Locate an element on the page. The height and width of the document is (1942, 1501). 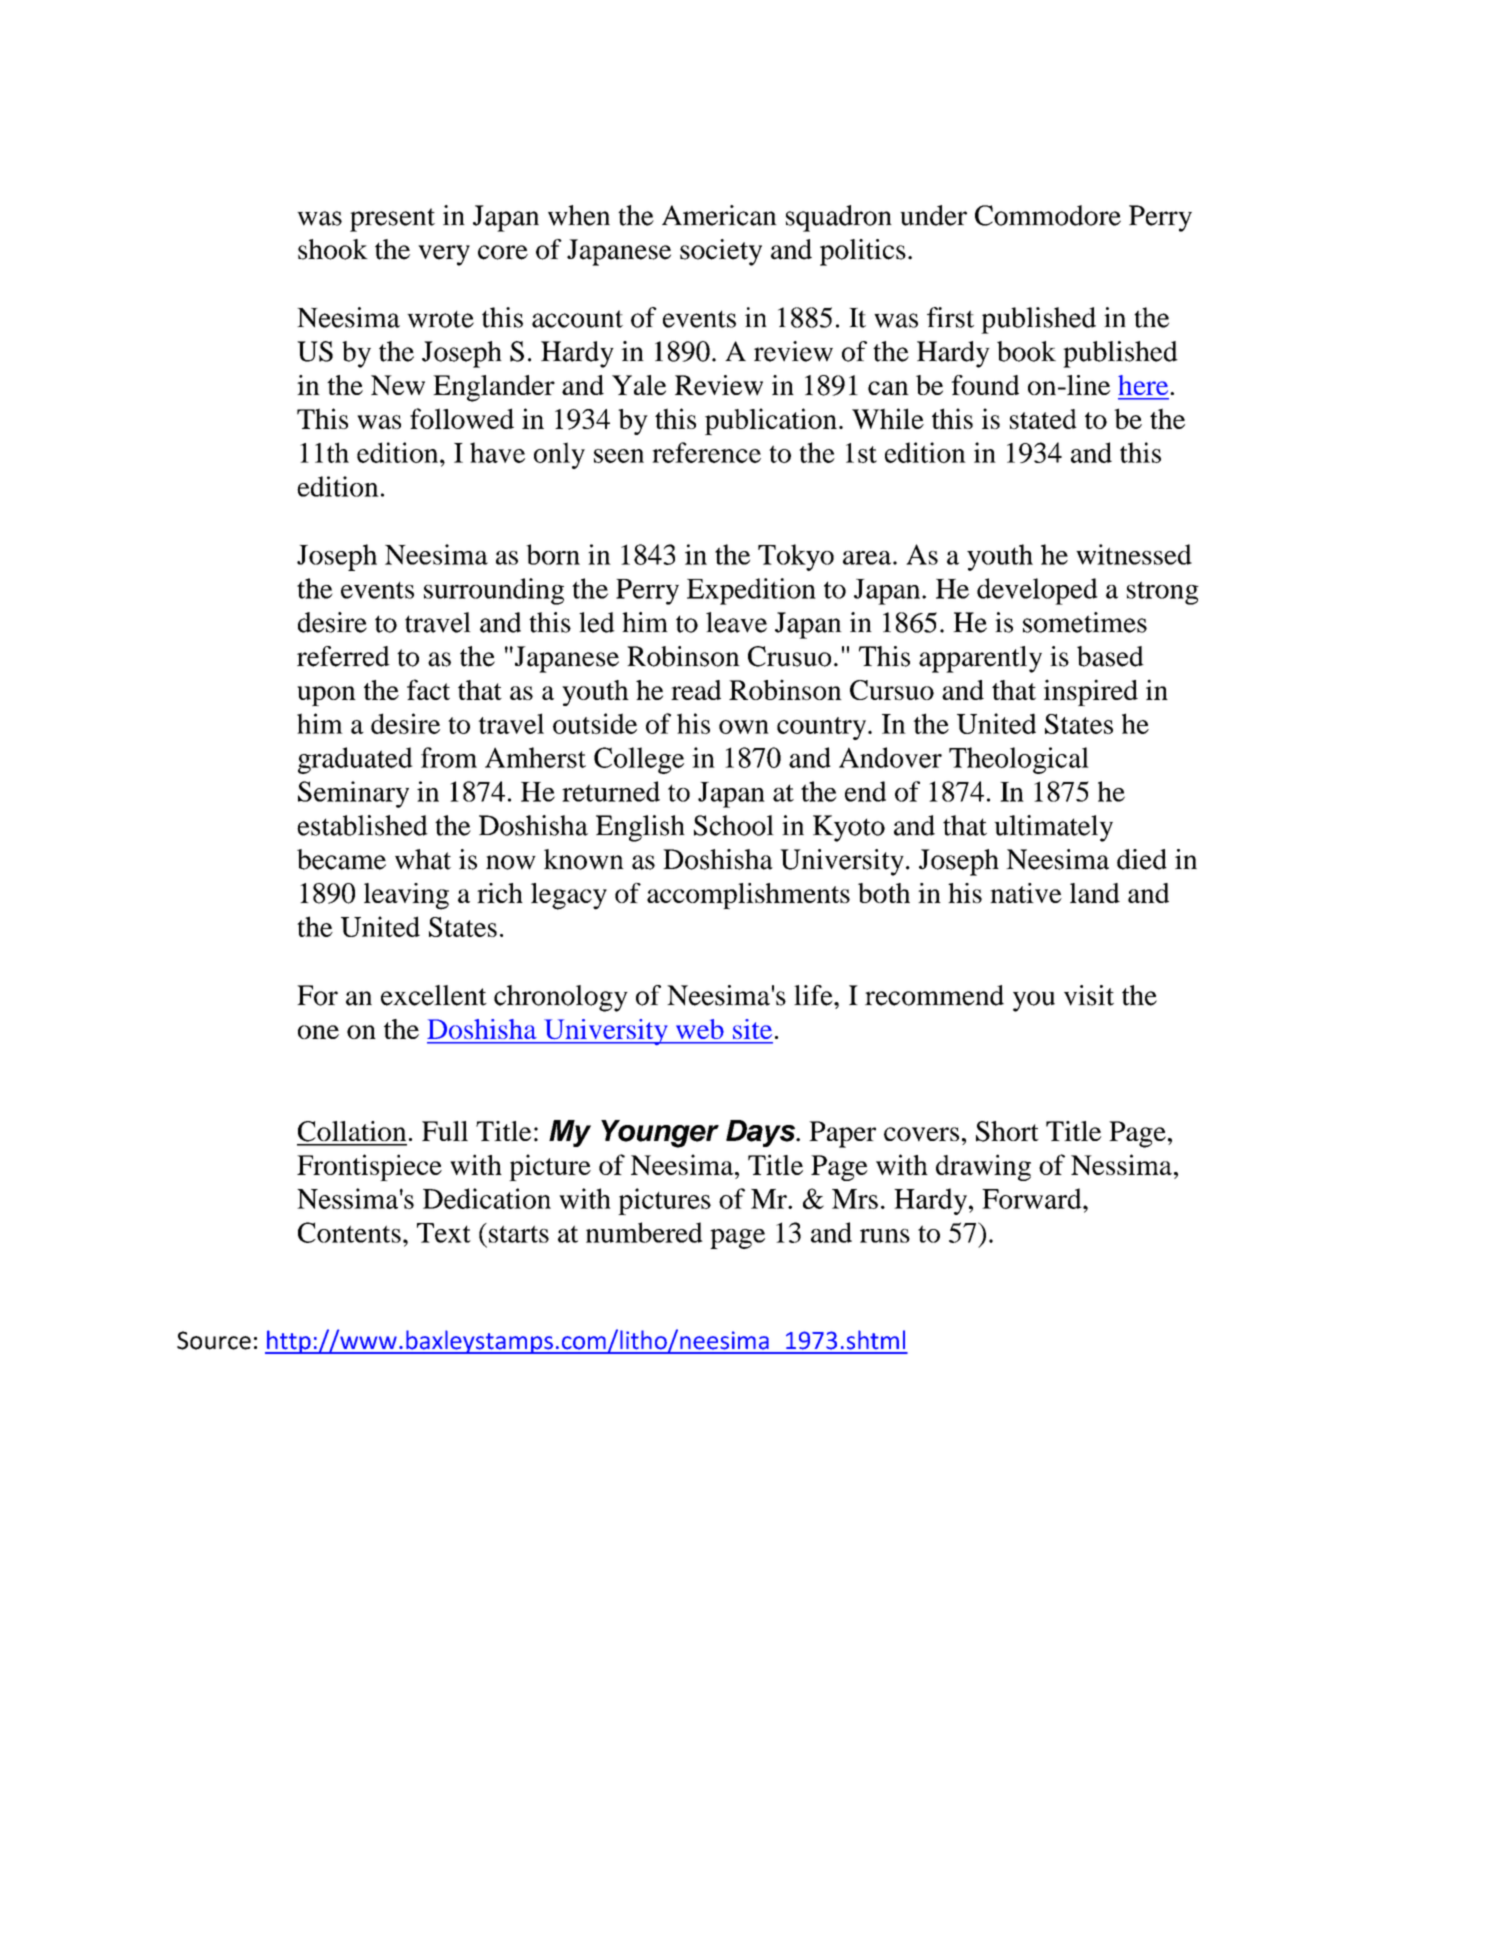
shook is located at coordinates (333, 249).
